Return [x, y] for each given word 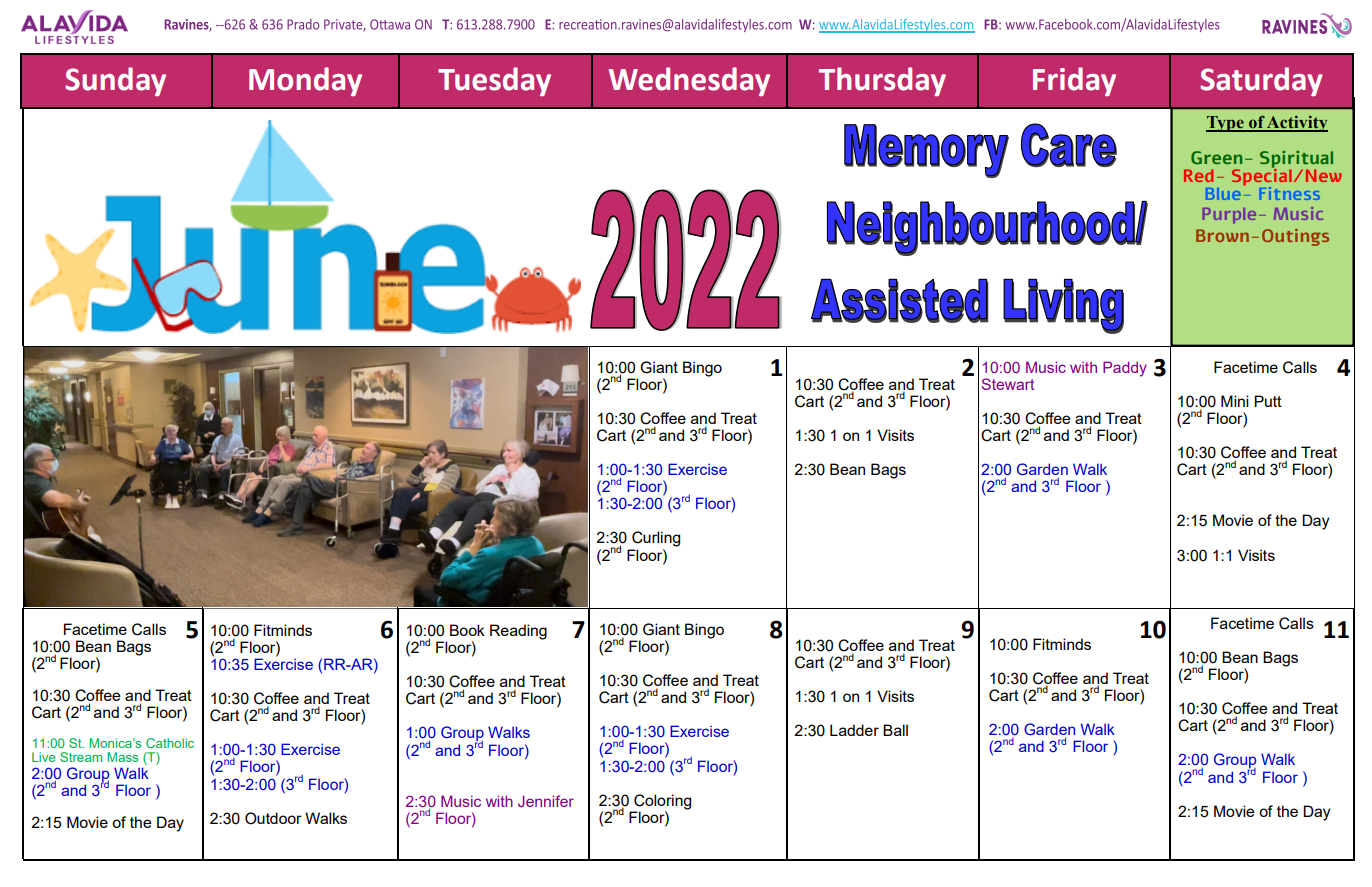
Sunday [115, 81]
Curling [656, 539]
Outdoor [273, 818]
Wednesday [689, 81]
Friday [1074, 81]
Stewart [1008, 384]
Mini [1235, 401]
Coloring [662, 802]
